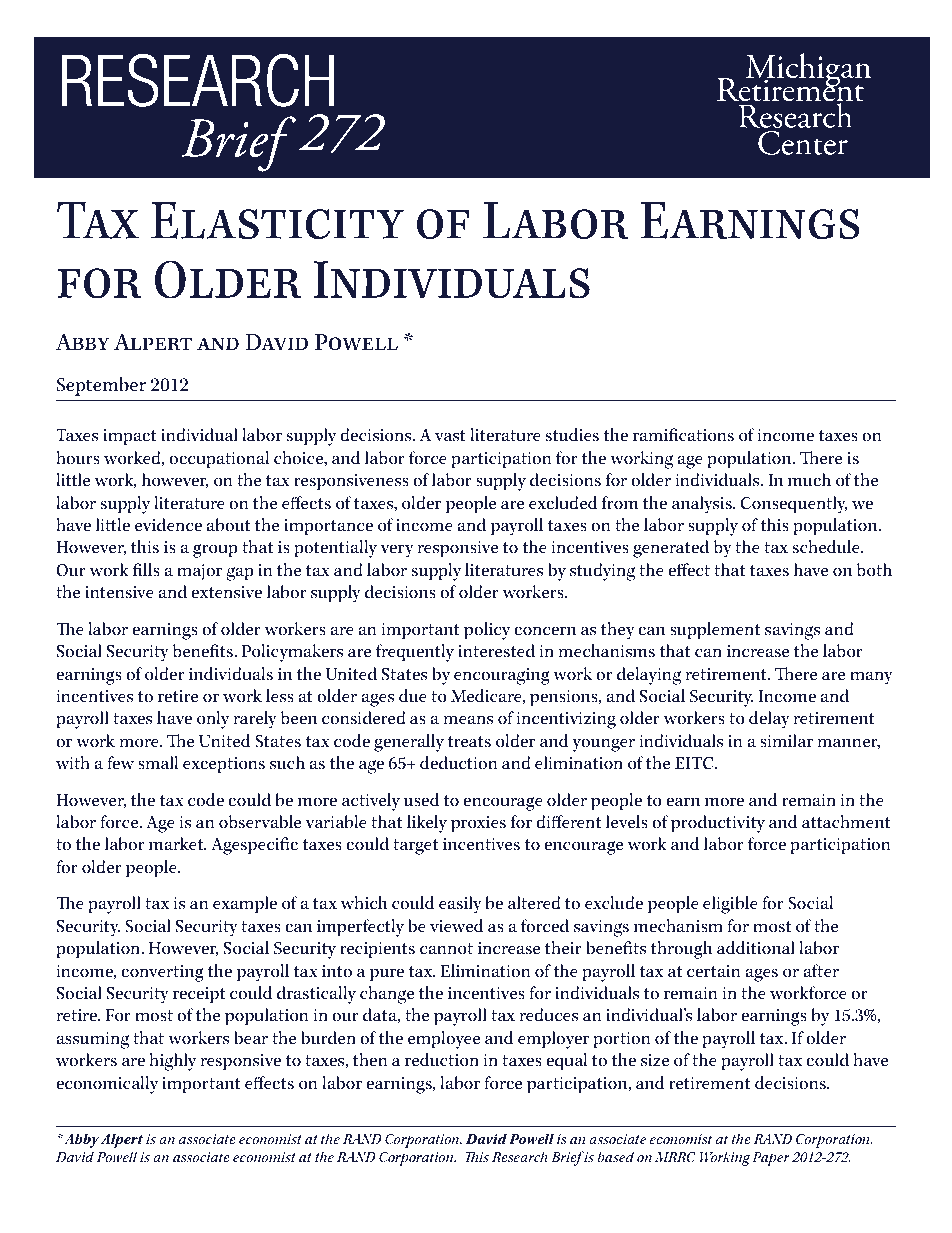 The width and height of the document is (952, 1233). What do you see at coordinates (786, 741) in the document?
I see `similar` at bounding box center [786, 741].
